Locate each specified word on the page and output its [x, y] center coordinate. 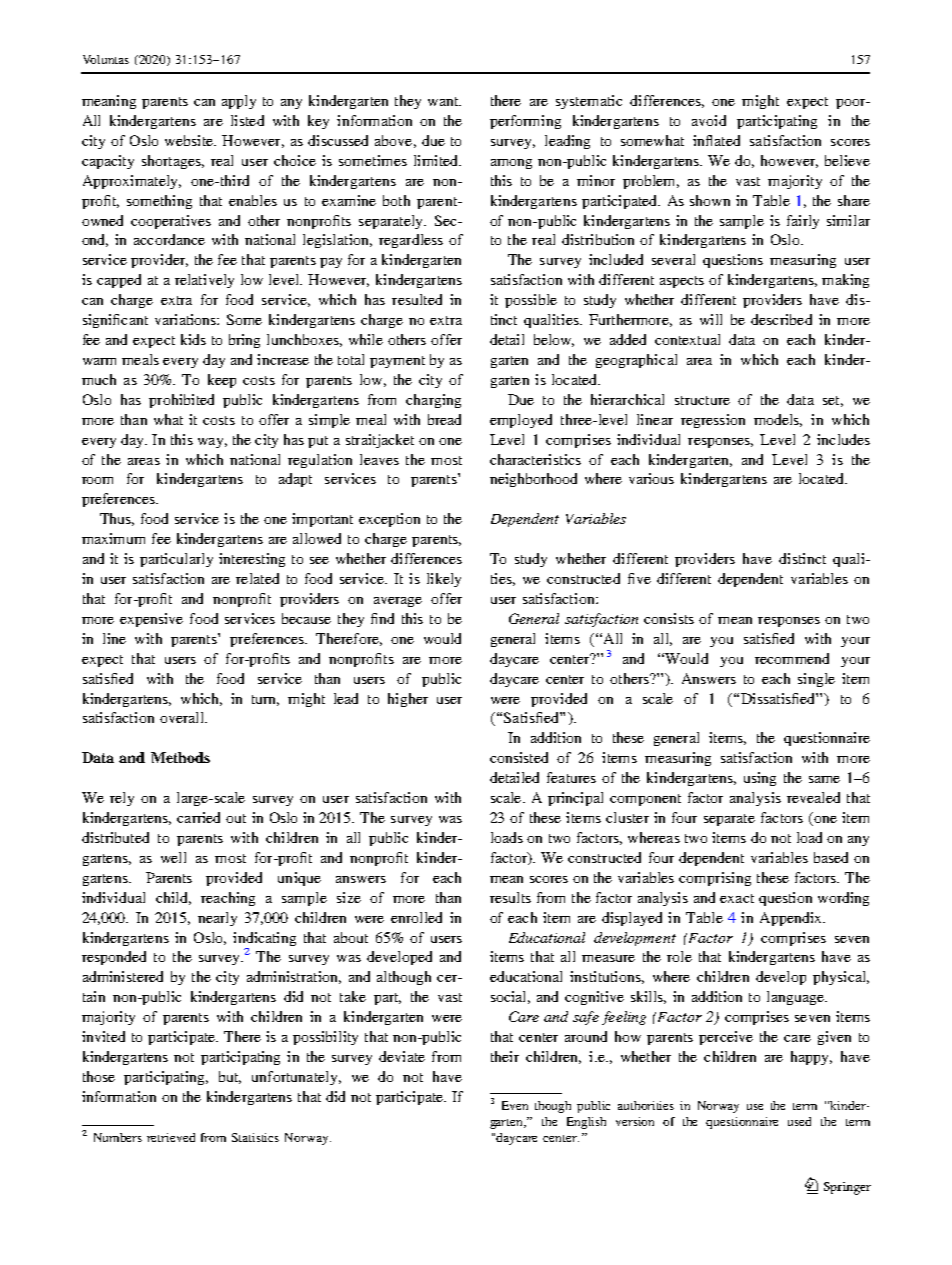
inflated [716, 140]
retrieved [171, 1137]
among [511, 164]
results [510, 897]
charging [433, 401]
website [190, 140]
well [173, 857]
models [778, 420]
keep [222, 381]
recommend [792, 658]
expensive [151, 620]
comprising [715, 879]
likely [444, 580]
